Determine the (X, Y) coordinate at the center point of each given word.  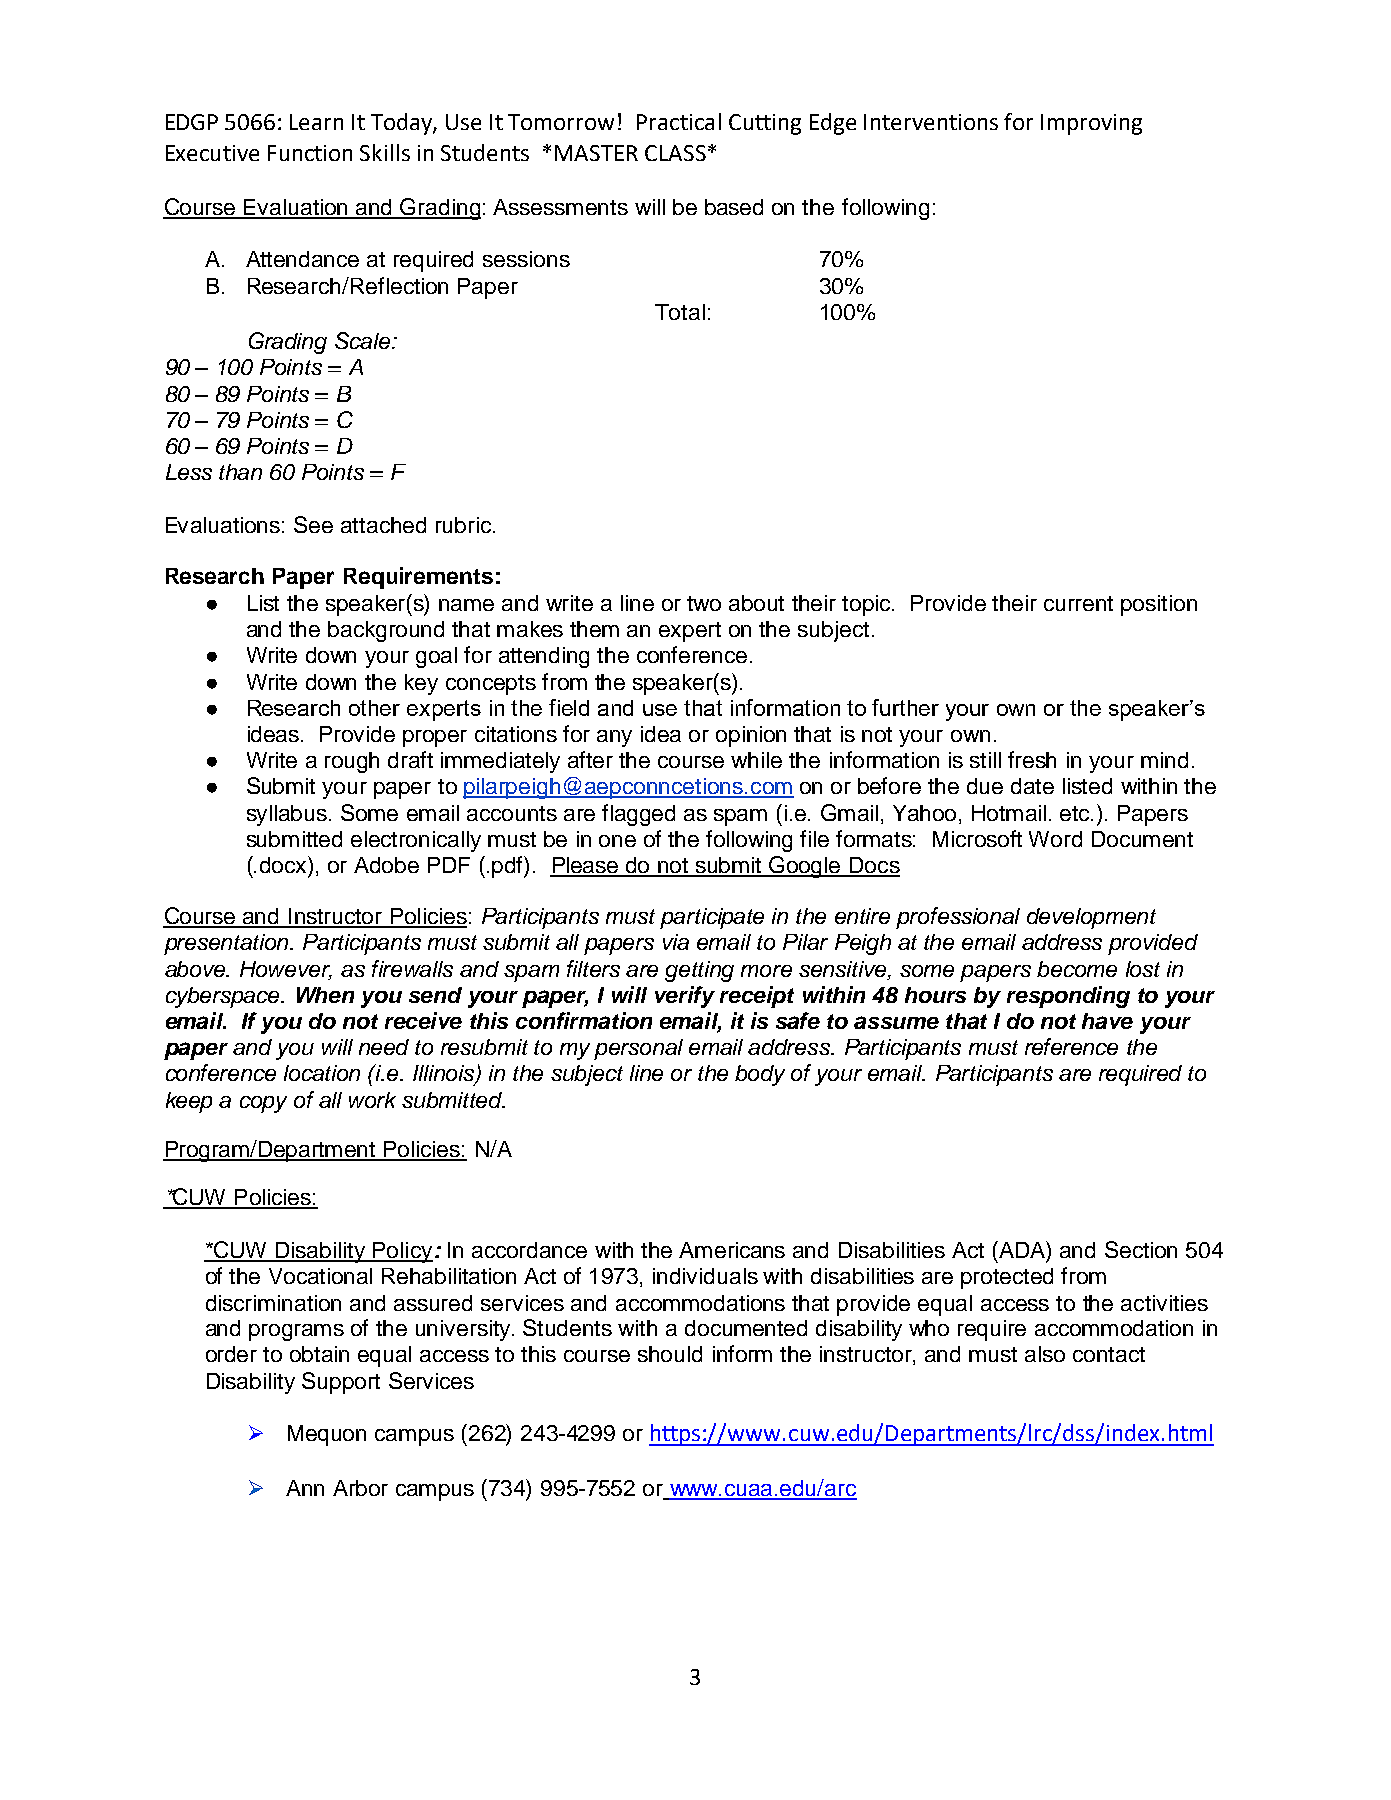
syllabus (288, 815)
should (670, 1354)
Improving (1091, 124)
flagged (638, 815)
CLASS (675, 153)
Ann (305, 1488)
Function (310, 153)
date (1032, 786)
